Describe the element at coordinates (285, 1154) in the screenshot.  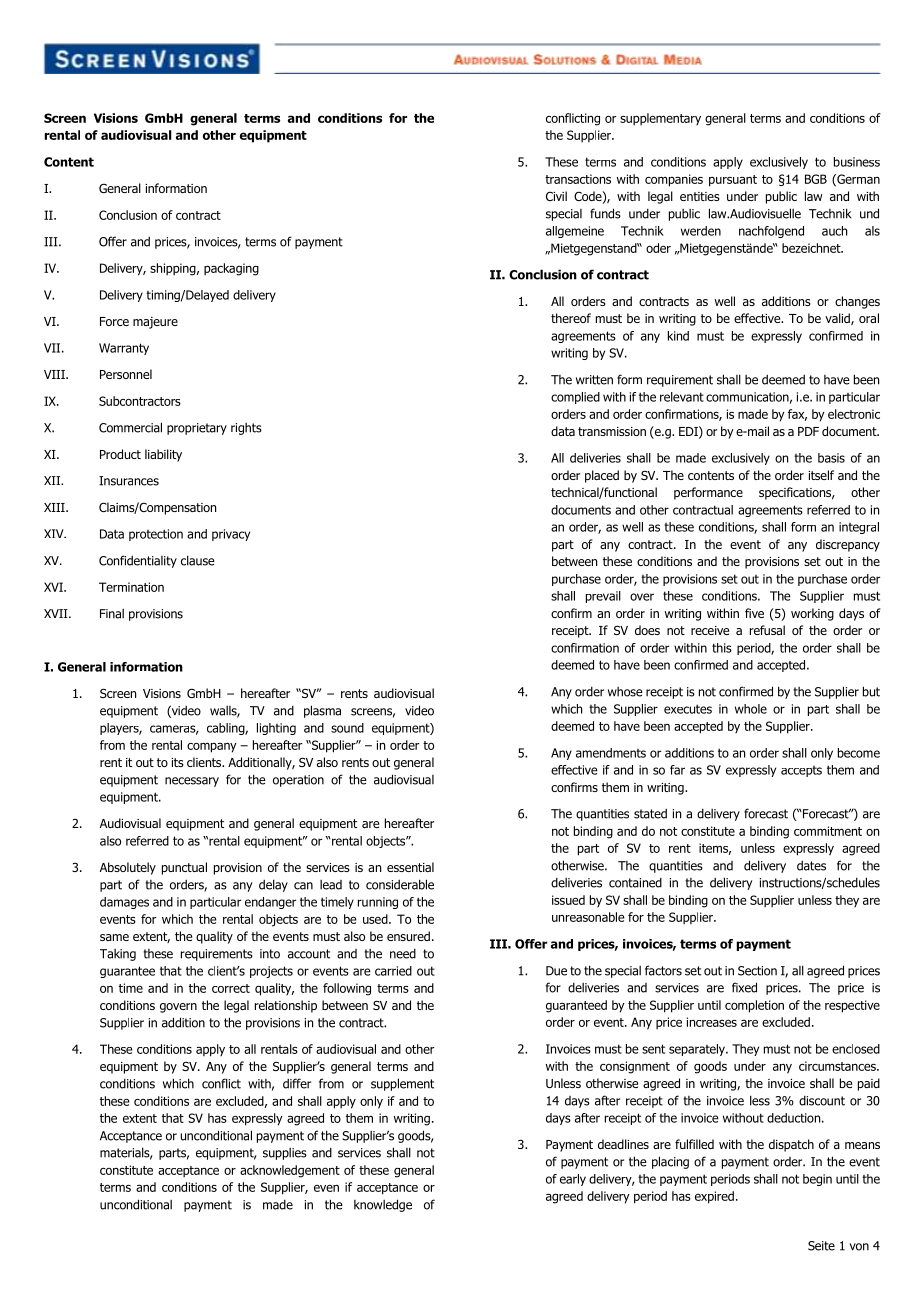
I see `supplies` at that location.
